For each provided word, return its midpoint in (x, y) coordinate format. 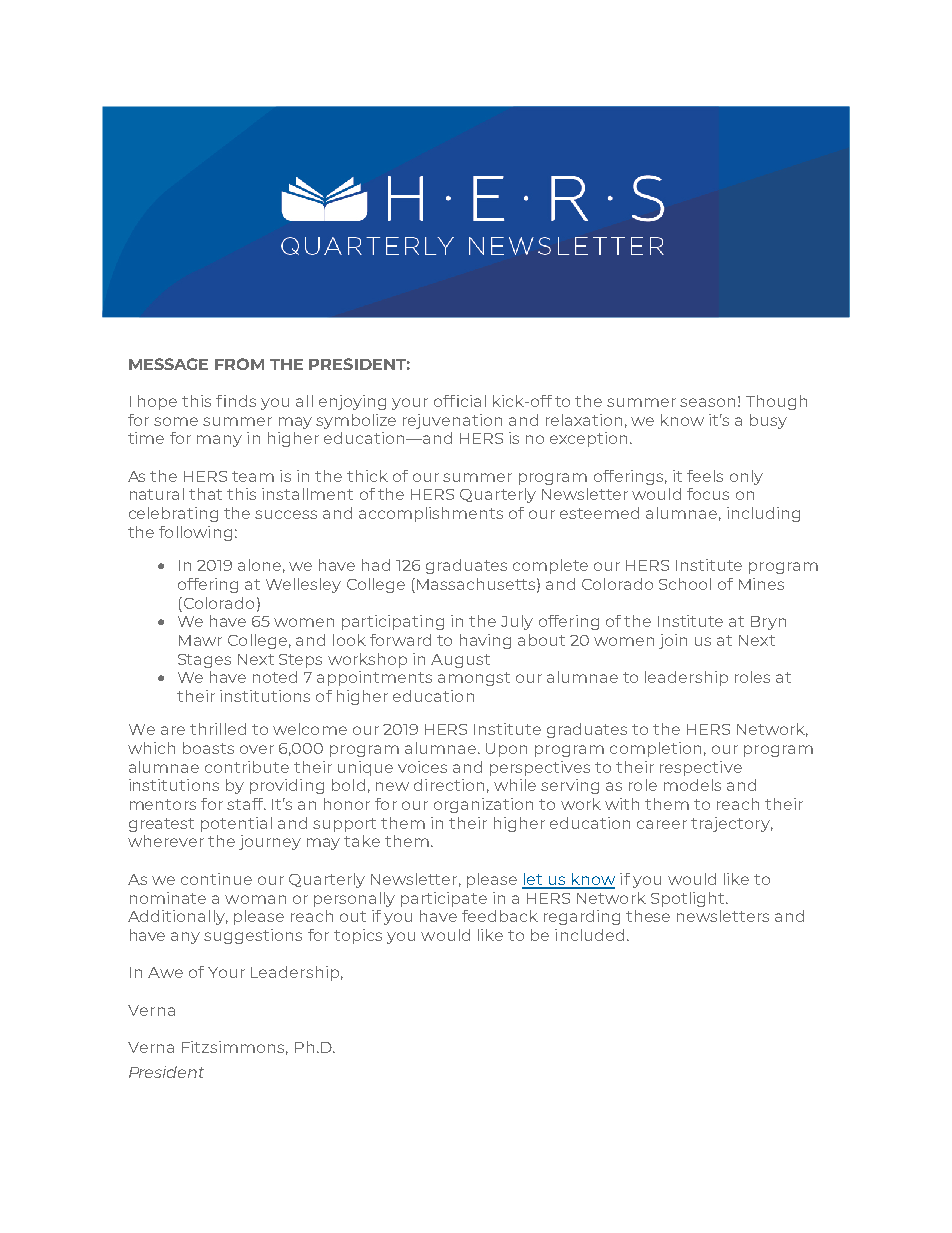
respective (701, 768)
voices (422, 767)
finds (236, 401)
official (460, 401)
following (195, 533)
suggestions (253, 936)
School (685, 584)
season (707, 402)
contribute (247, 767)
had (376, 565)
